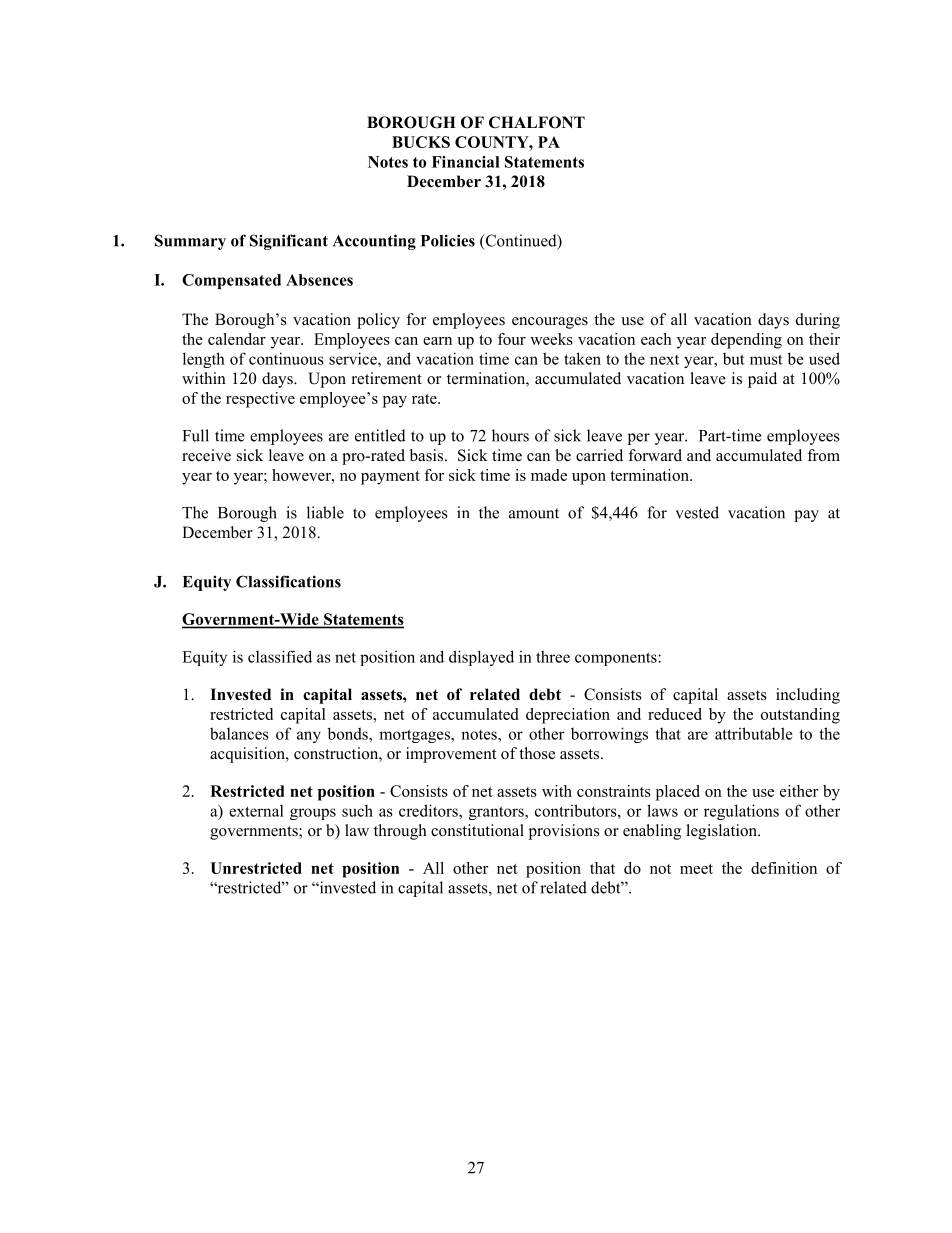 This document has height=1233, width=952. What do you see at coordinates (534, 513) in the document?
I see `amount` at bounding box center [534, 513].
